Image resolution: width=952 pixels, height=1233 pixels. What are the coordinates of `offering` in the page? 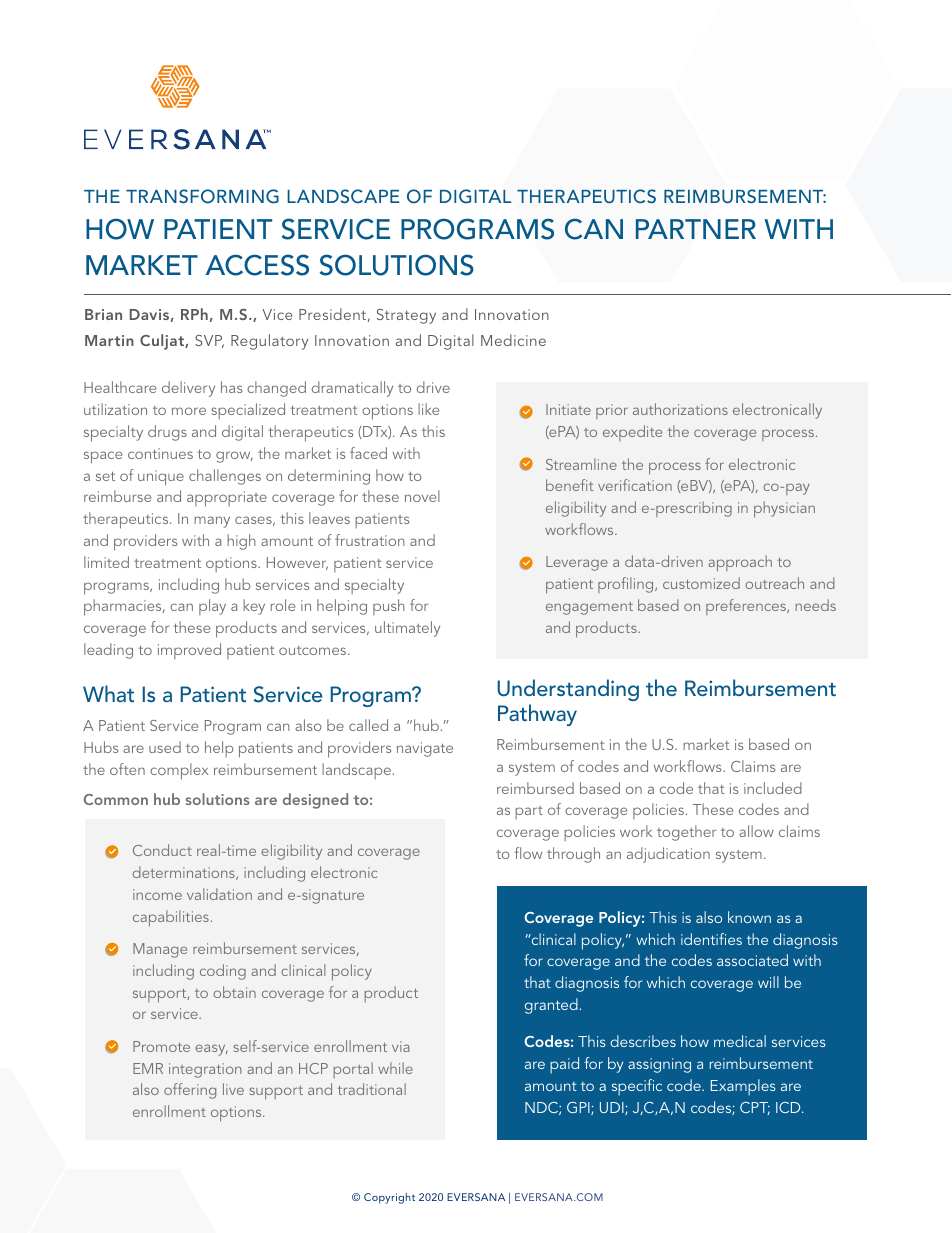 It's located at (190, 1091).
